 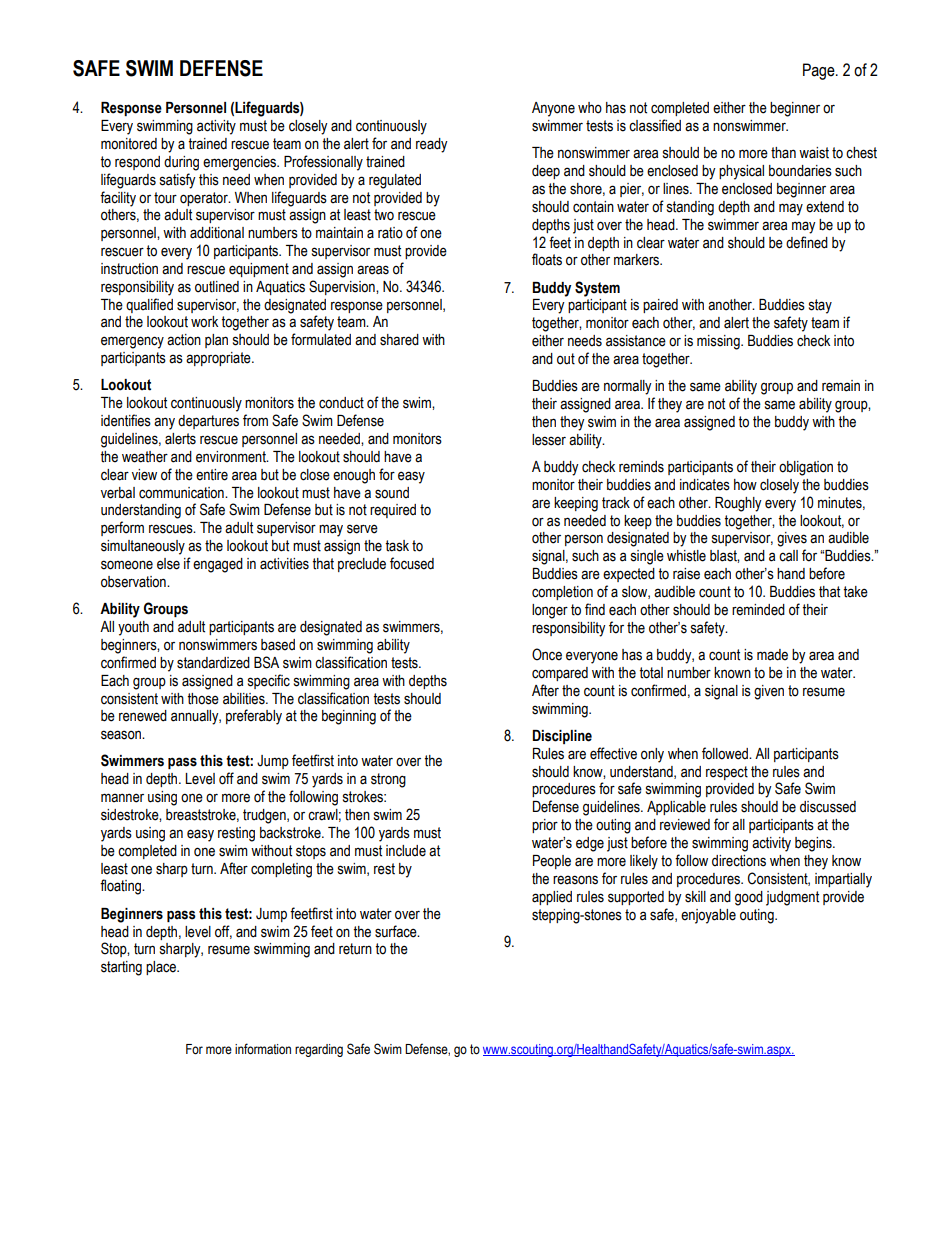 I want to click on Anyone, so click(x=553, y=109).
